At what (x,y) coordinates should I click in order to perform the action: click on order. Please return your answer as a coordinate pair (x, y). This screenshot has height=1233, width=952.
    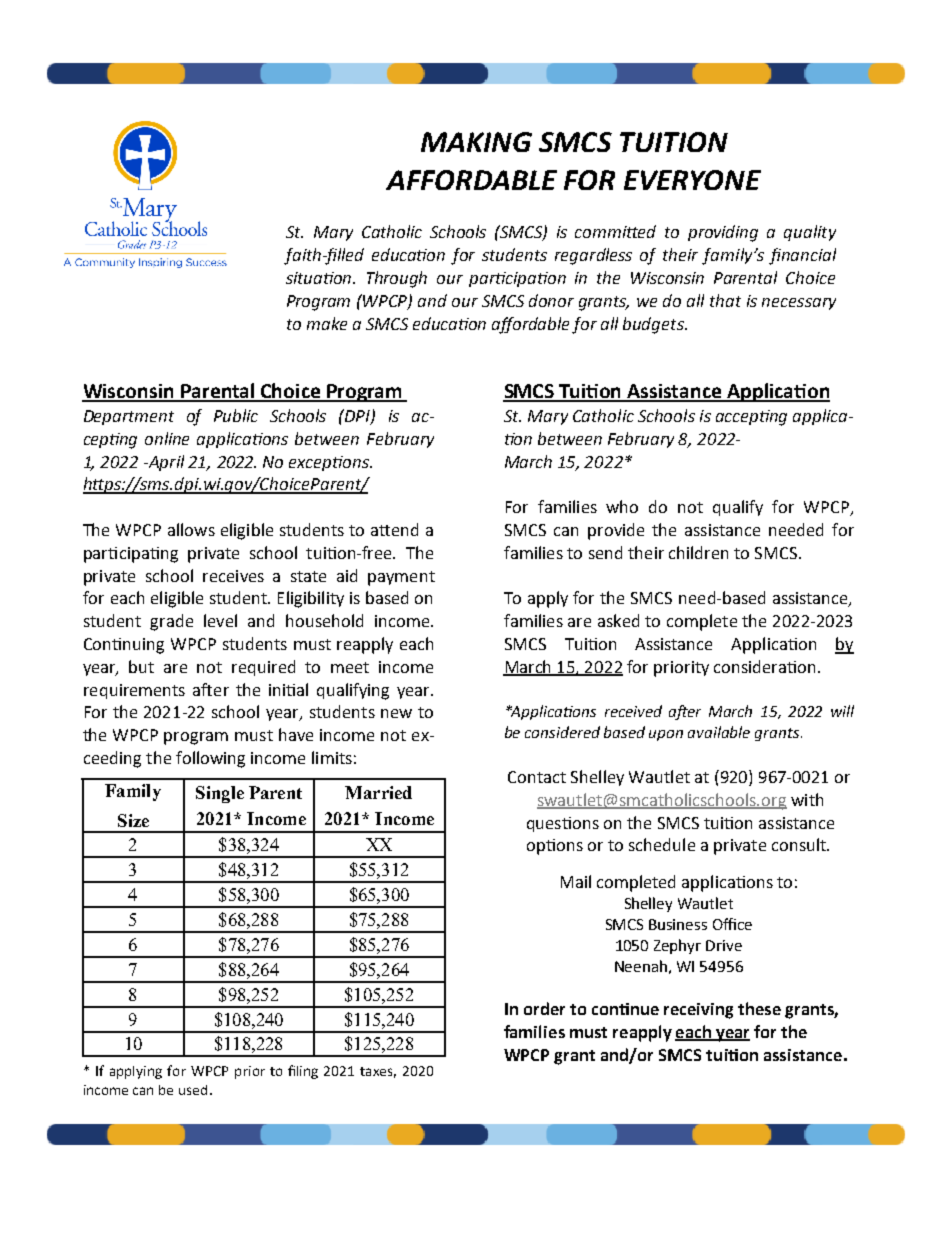
    Looking at the image, I should click on (544, 1008).
